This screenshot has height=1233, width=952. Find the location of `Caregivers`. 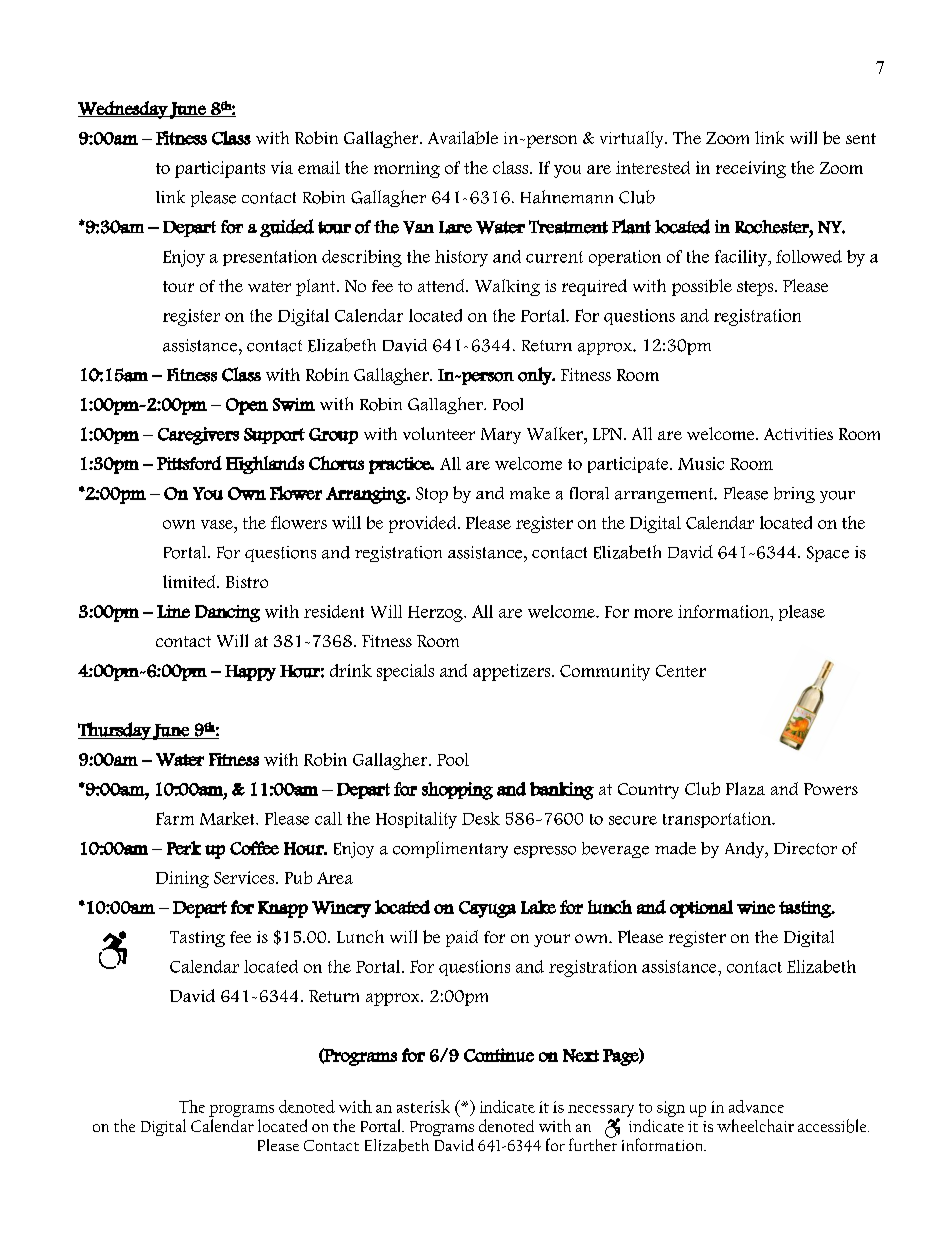

Caregivers is located at coordinates (198, 436).
